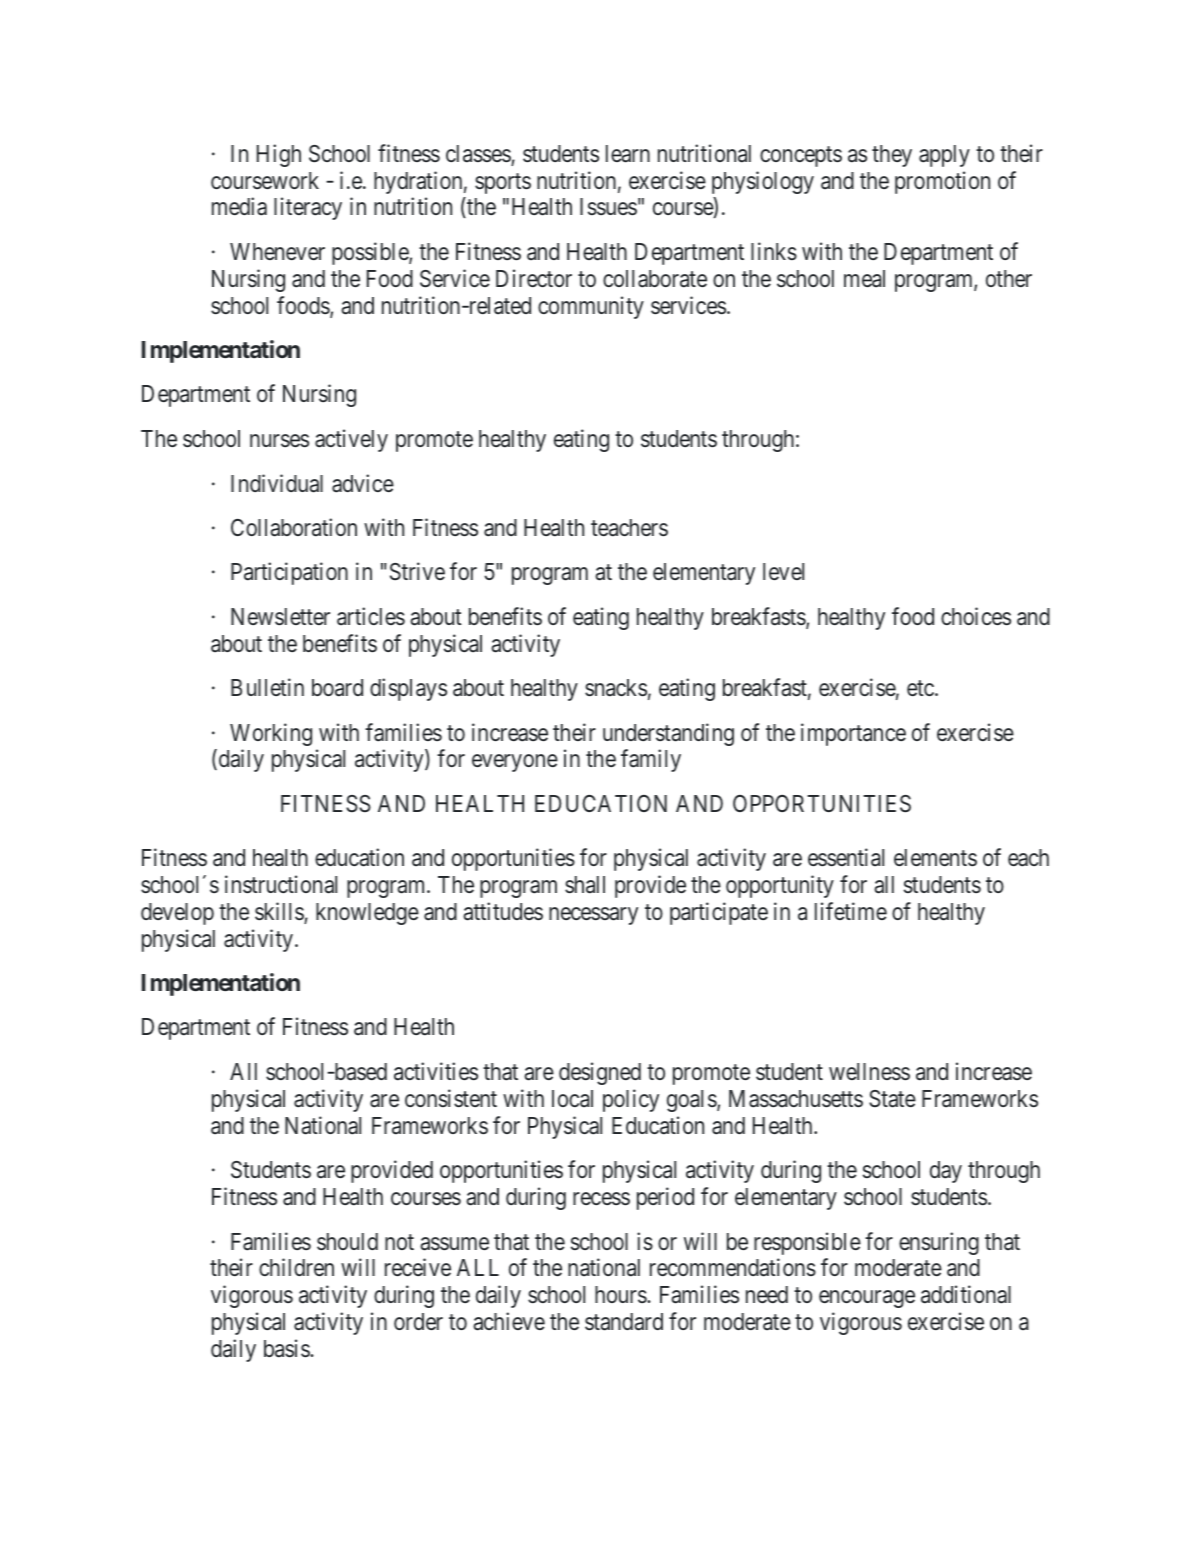 This document has height=1543, width=1192. What do you see at coordinates (280, 912) in the document?
I see `skills` at bounding box center [280, 912].
